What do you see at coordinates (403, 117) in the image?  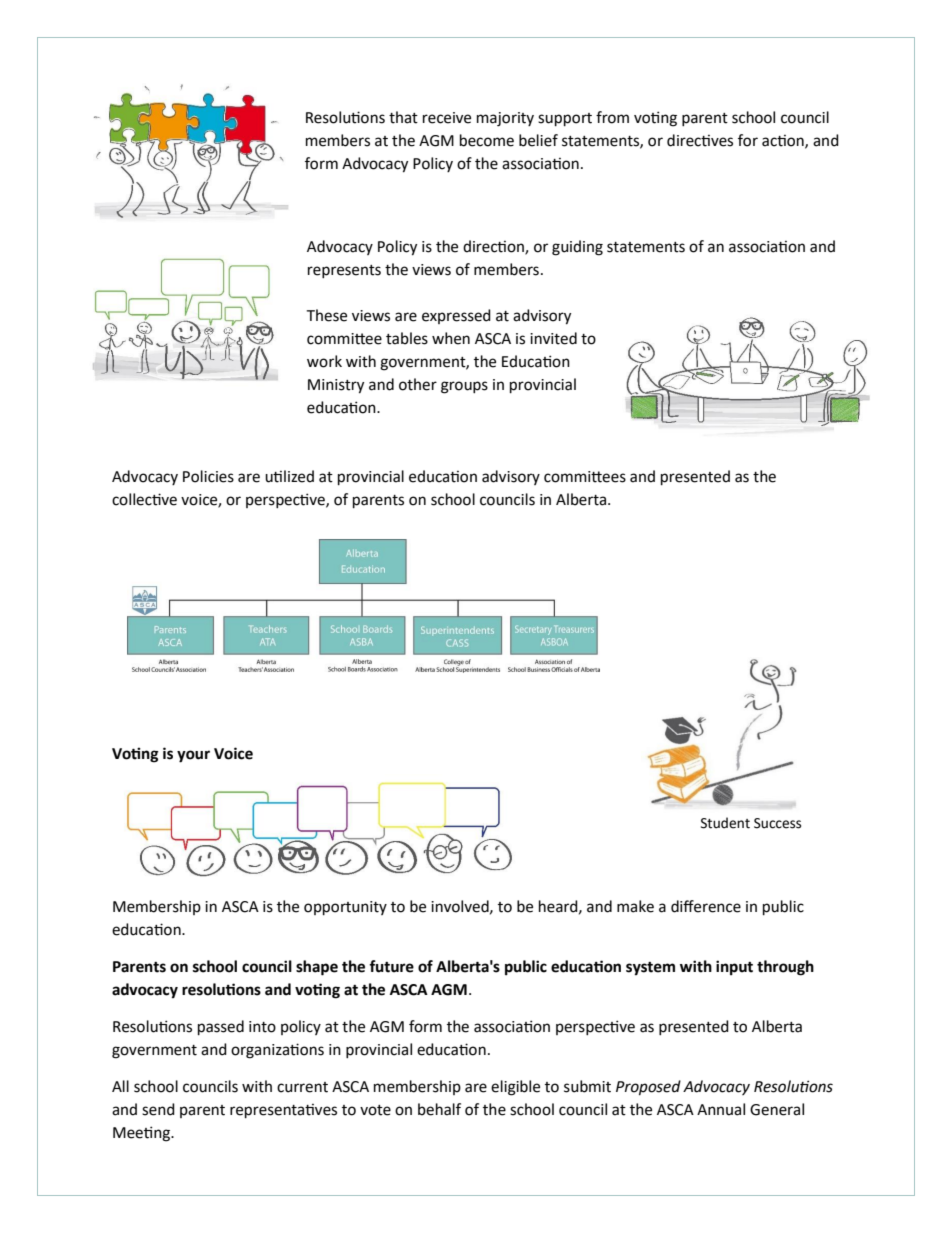 I see `that` at bounding box center [403, 117].
